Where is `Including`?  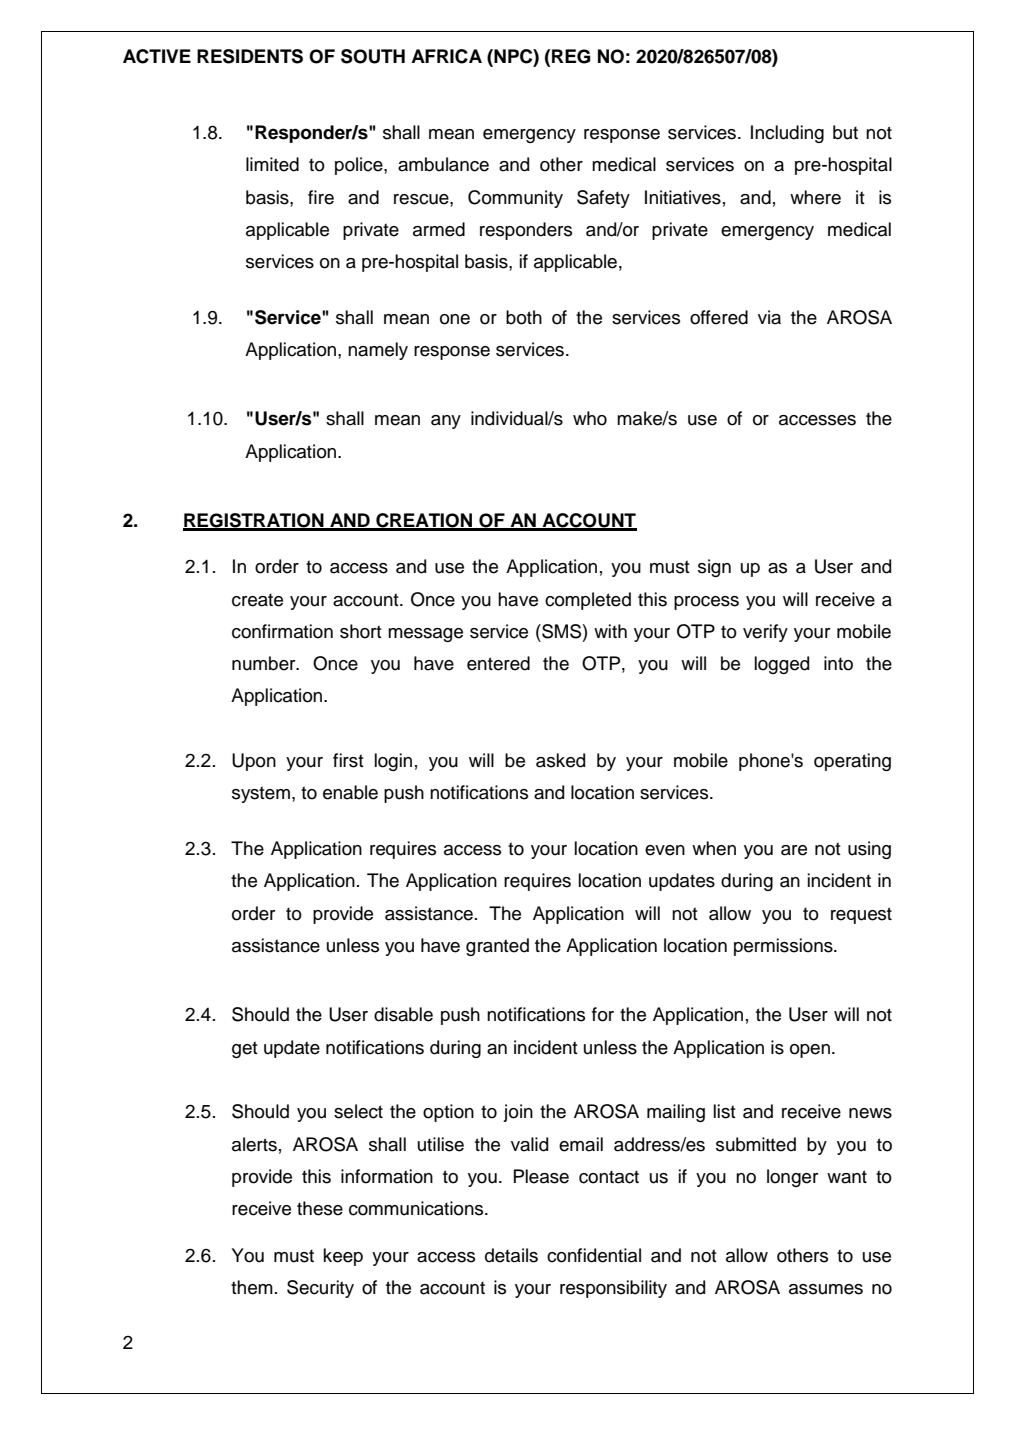 Including is located at coordinates (787, 134).
